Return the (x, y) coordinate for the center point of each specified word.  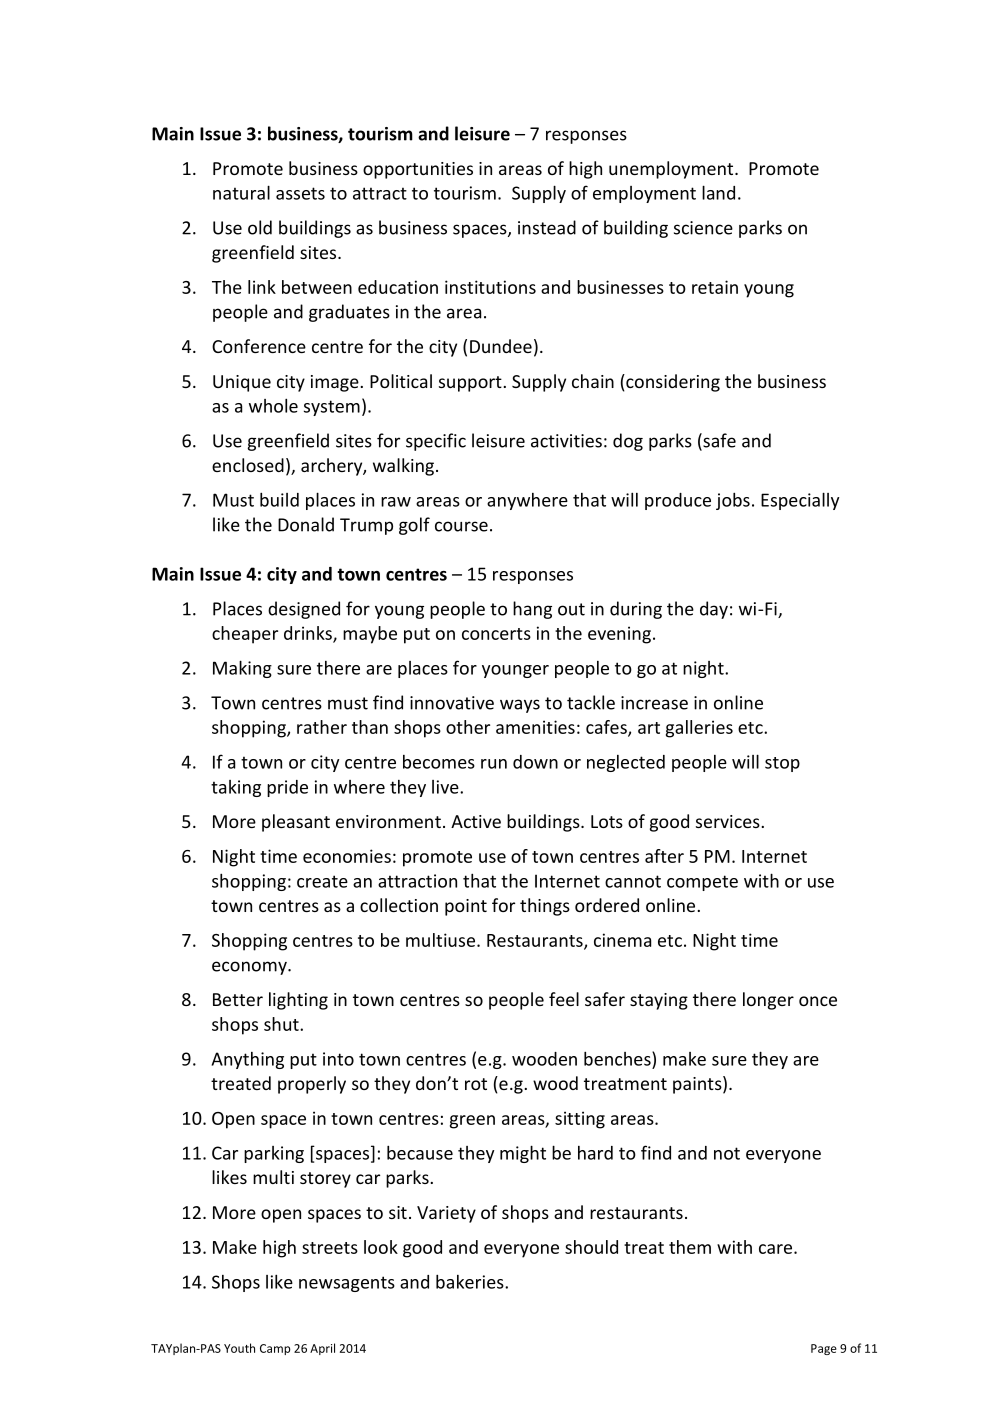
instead (547, 227)
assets (300, 193)
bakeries (471, 1281)
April (322, 1349)
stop (782, 764)
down (535, 762)
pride (287, 788)
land (718, 192)
